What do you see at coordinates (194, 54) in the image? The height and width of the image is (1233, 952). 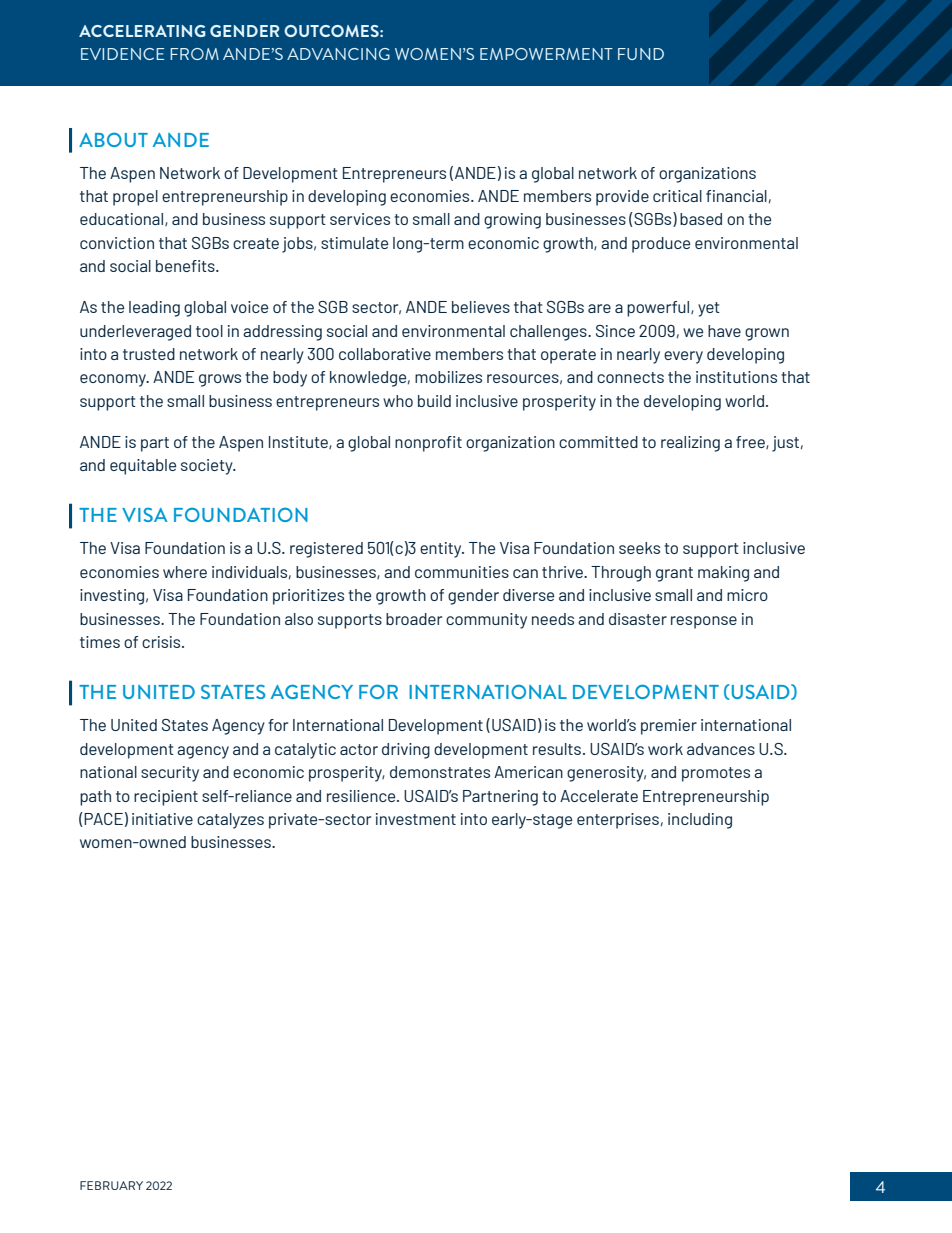 I see `FROM` at bounding box center [194, 54].
